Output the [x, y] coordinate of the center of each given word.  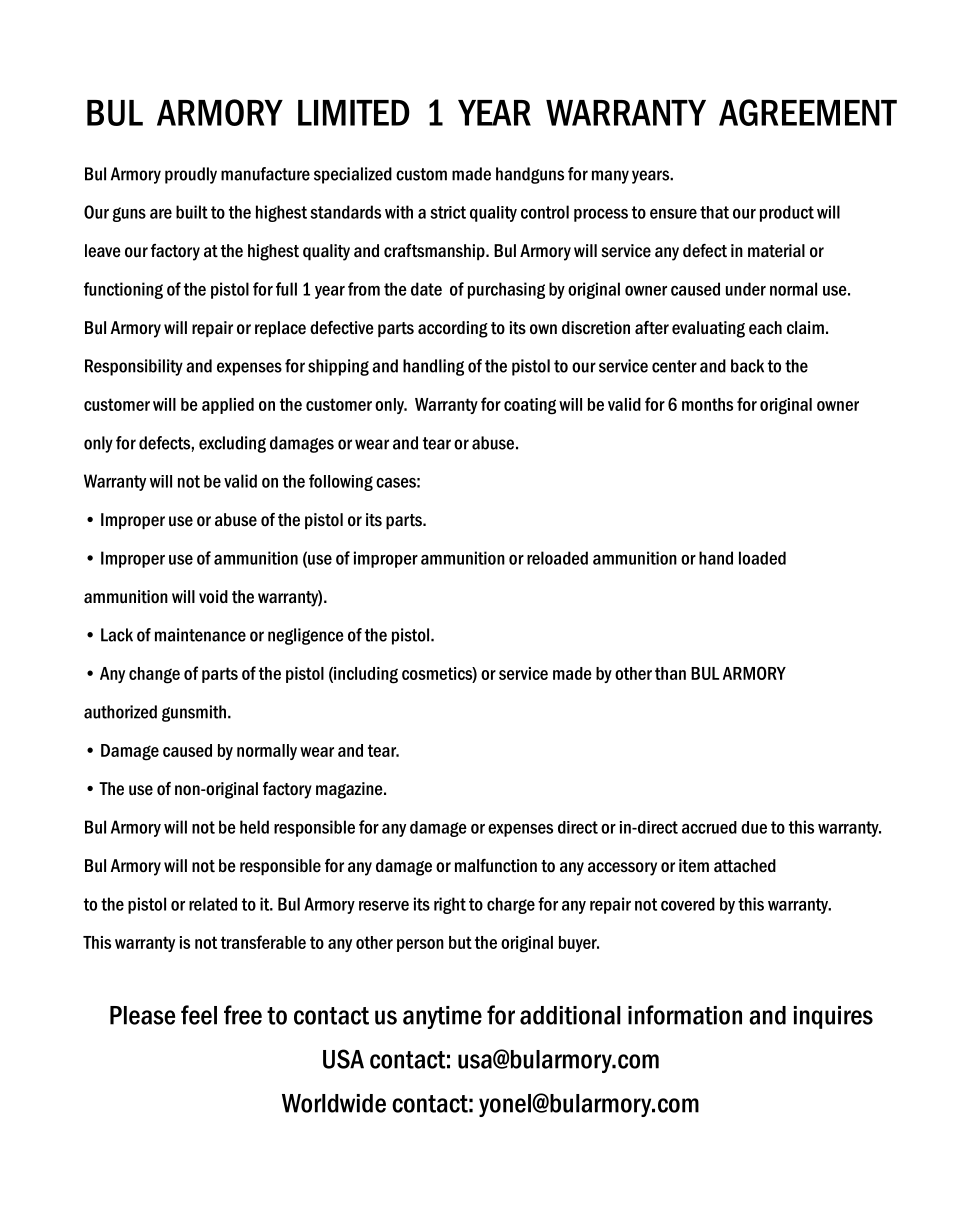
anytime [442, 1017]
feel [199, 1015]
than [670, 673]
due [754, 827]
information [685, 1015]
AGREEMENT [808, 112]
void [213, 597]
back [747, 366]
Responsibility [134, 367]
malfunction [496, 866]
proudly [191, 175]
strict [448, 212]
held [254, 827]
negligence [306, 636]
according [453, 329]
